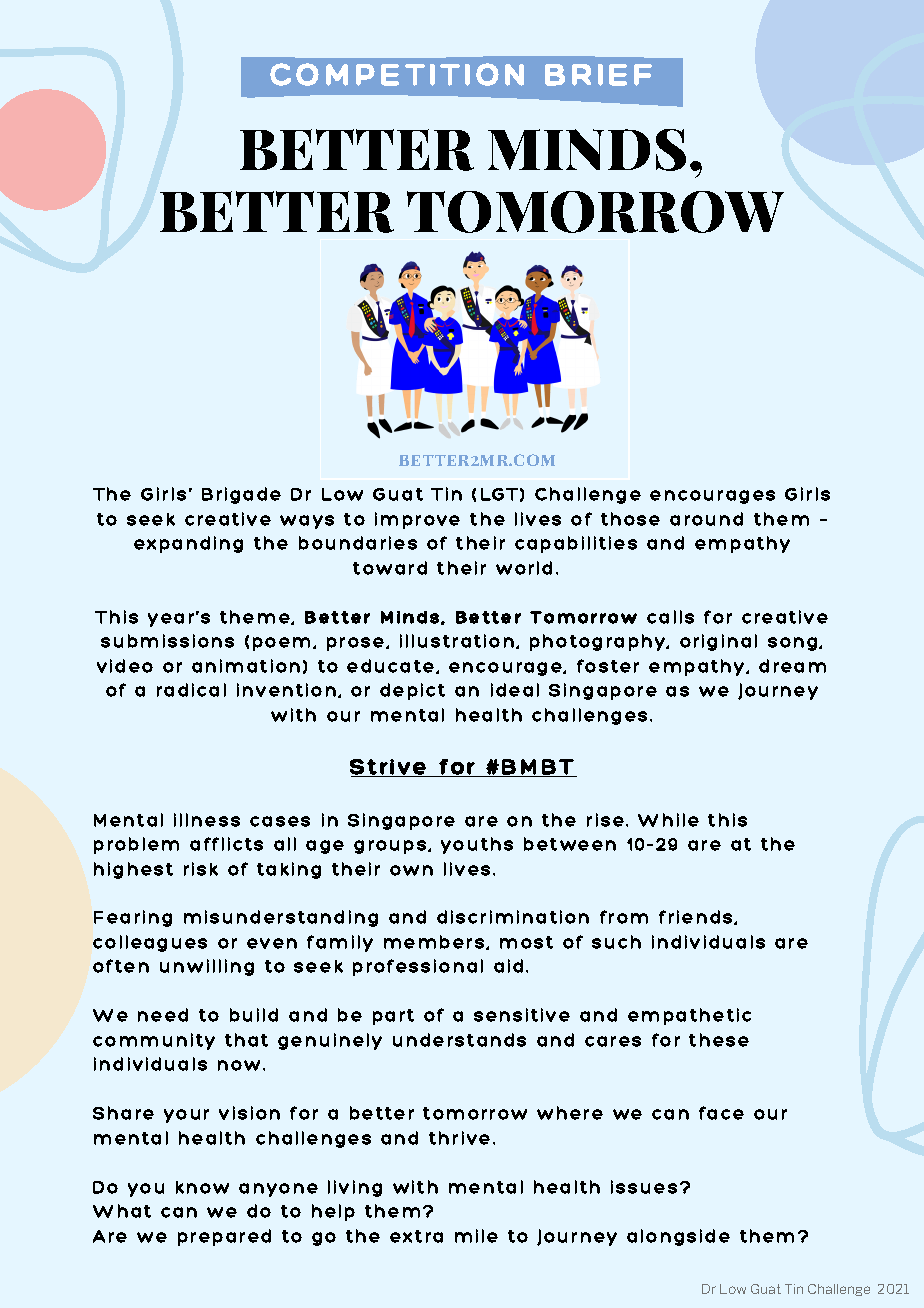  What do you see at coordinates (417, 520) in the screenshot?
I see `improve` at bounding box center [417, 520].
